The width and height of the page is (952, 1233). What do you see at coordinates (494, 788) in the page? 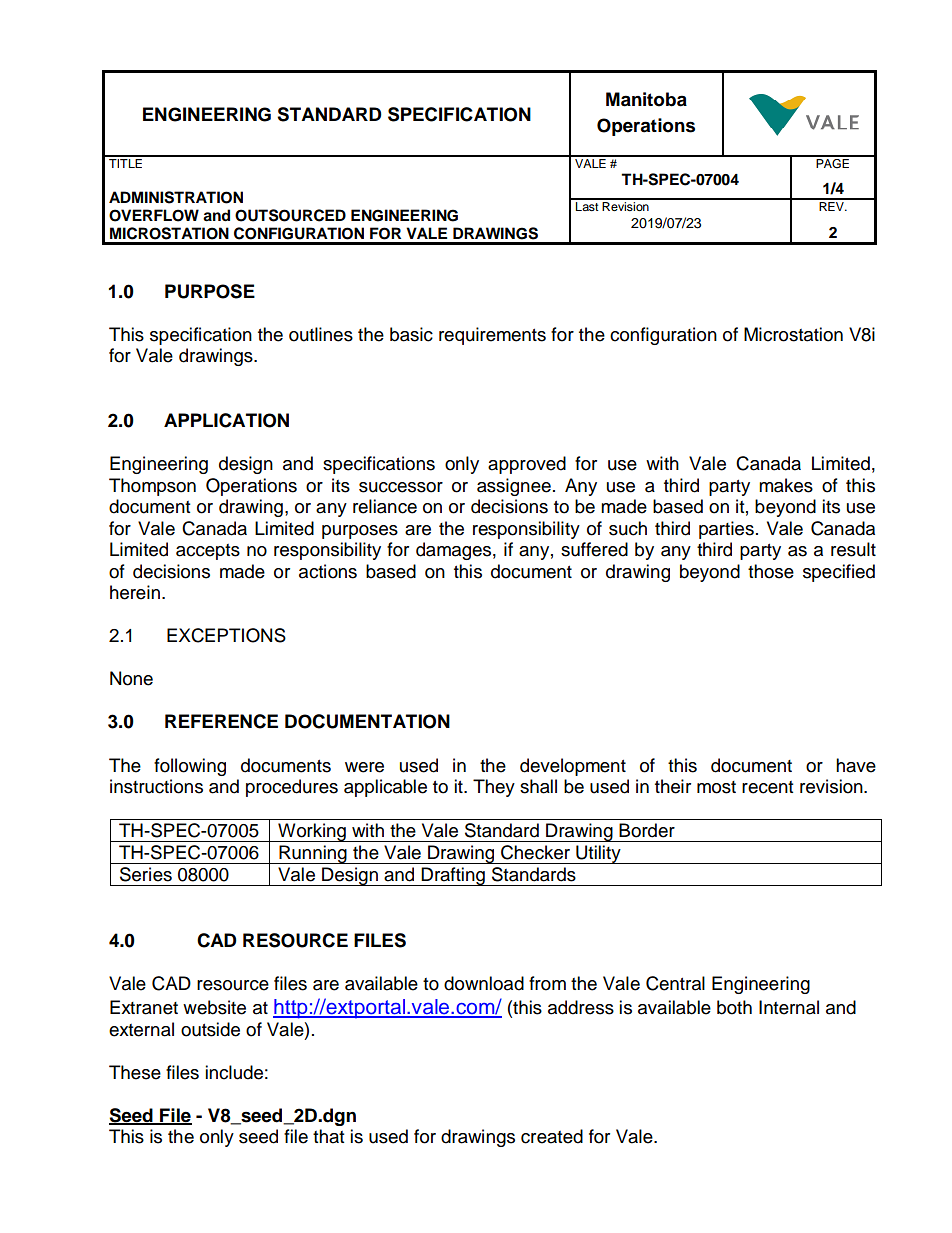
I see `They` at bounding box center [494, 788].
